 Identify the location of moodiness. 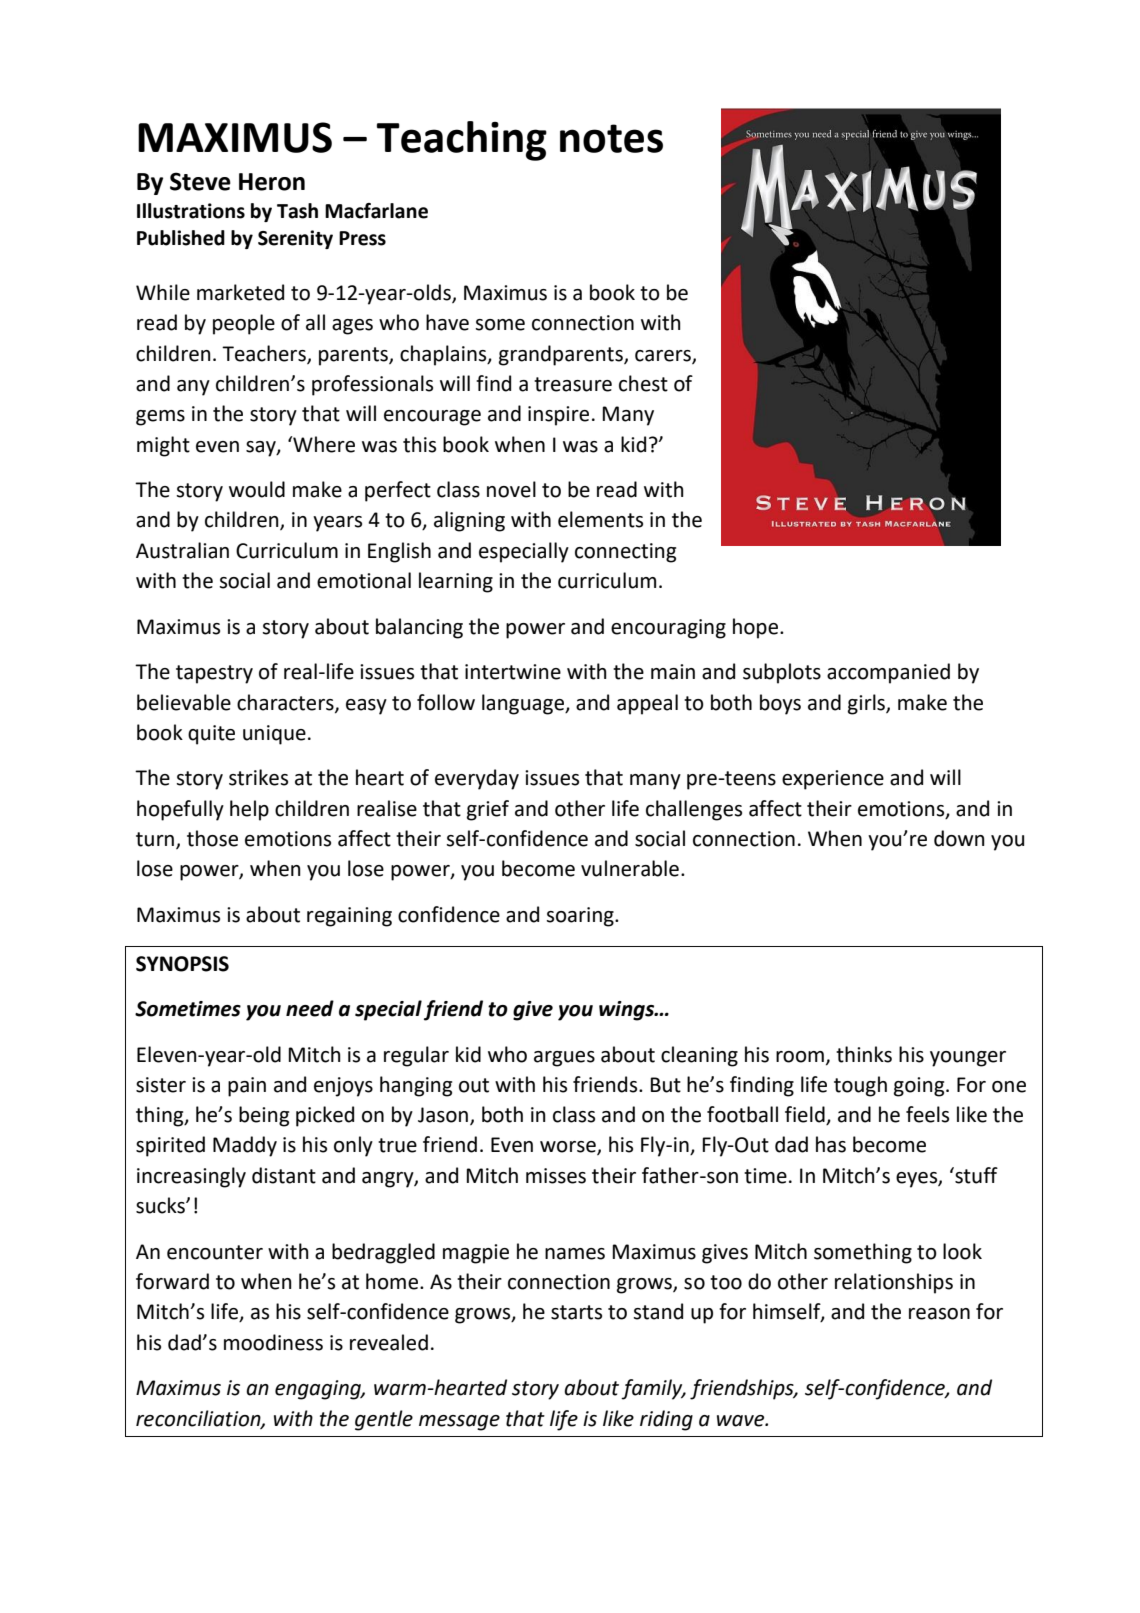
(273, 1342).
